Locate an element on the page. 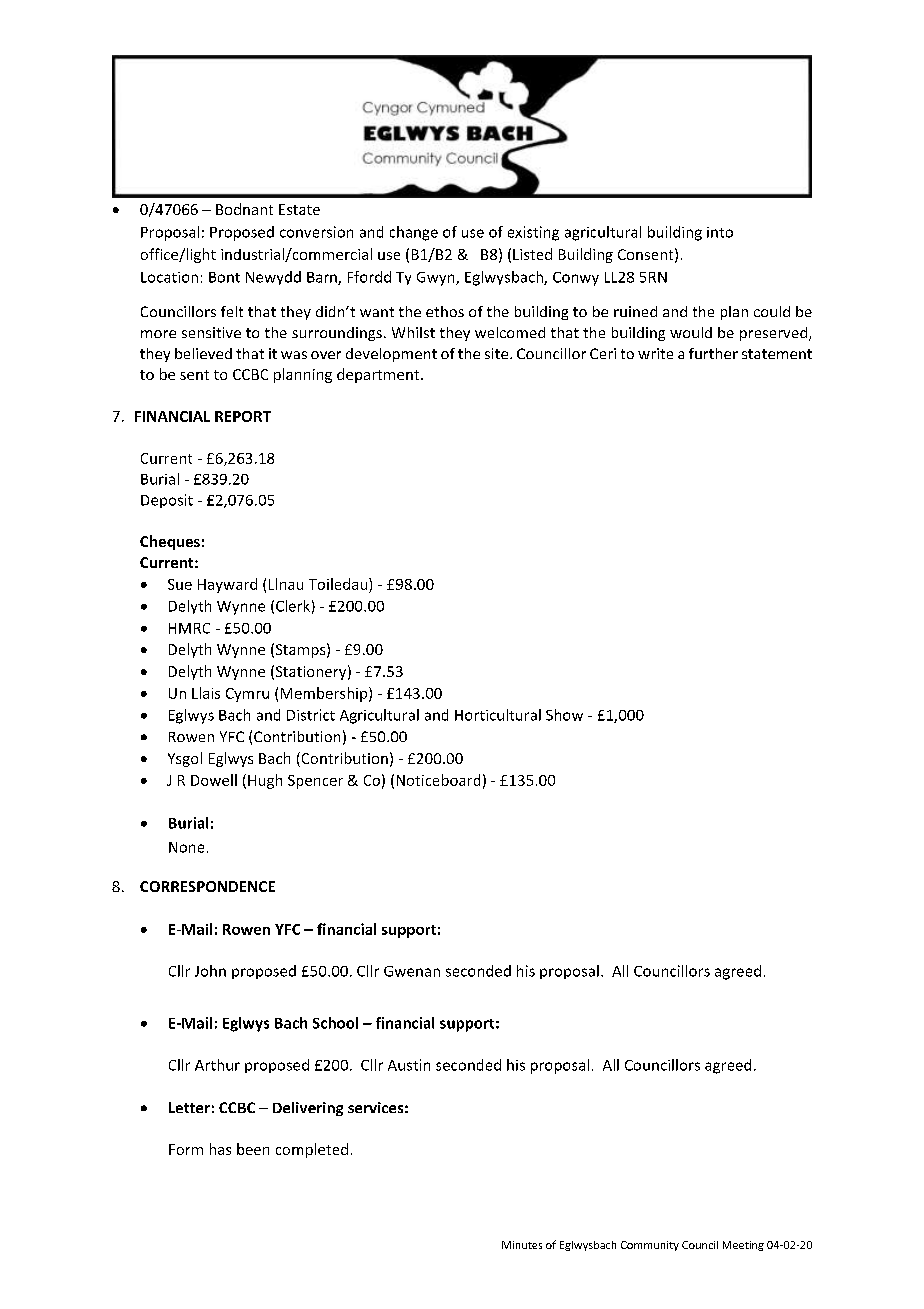  Estate is located at coordinates (299, 209).
